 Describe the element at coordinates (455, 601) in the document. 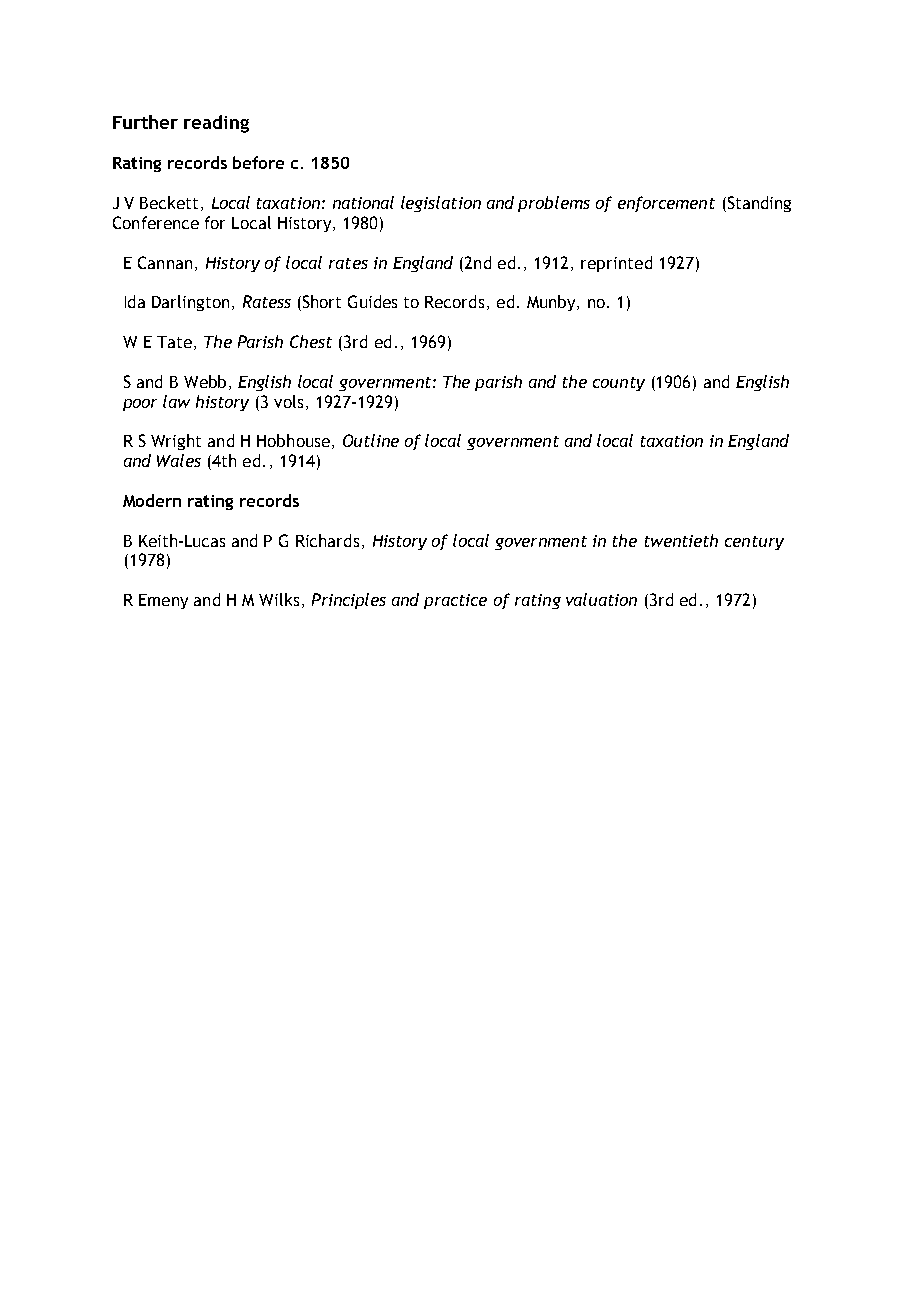

I see `practice` at that location.
